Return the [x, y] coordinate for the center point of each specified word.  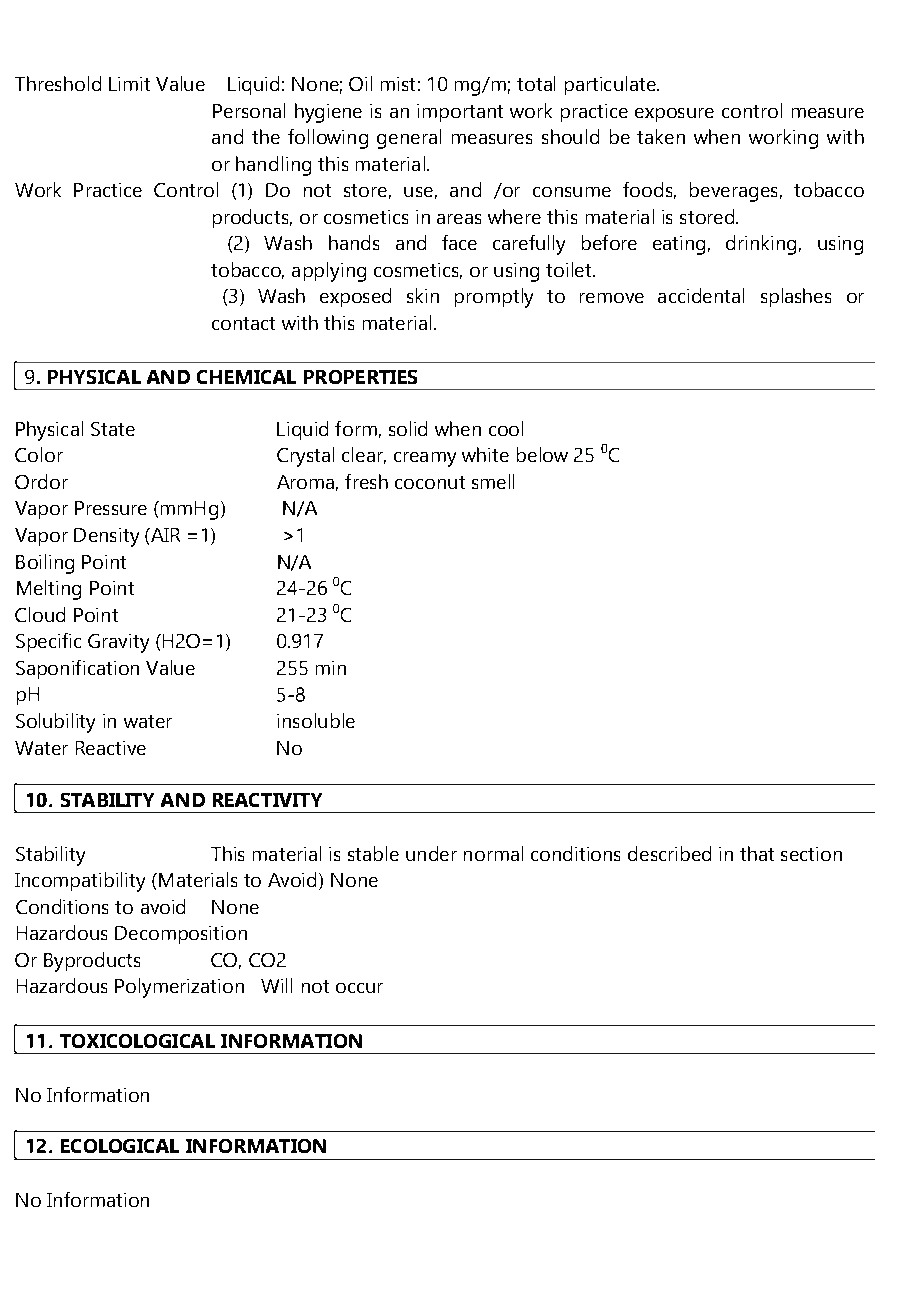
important [460, 113]
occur [359, 988]
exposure [674, 115]
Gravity [118, 643]
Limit [129, 84]
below [542, 454]
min [331, 668]
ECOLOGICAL [120, 1146]
